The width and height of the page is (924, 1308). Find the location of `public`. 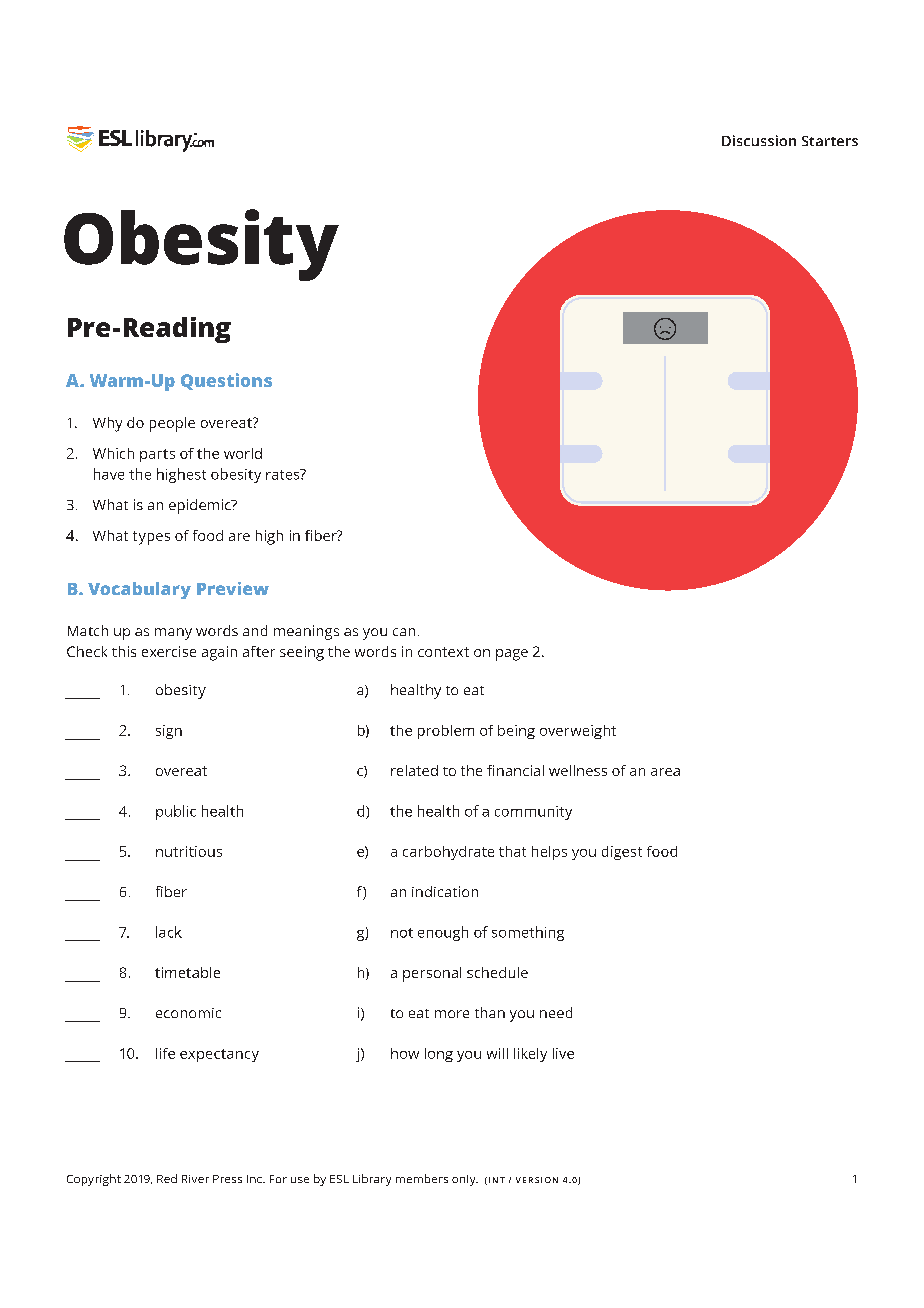

public is located at coordinates (176, 812).
